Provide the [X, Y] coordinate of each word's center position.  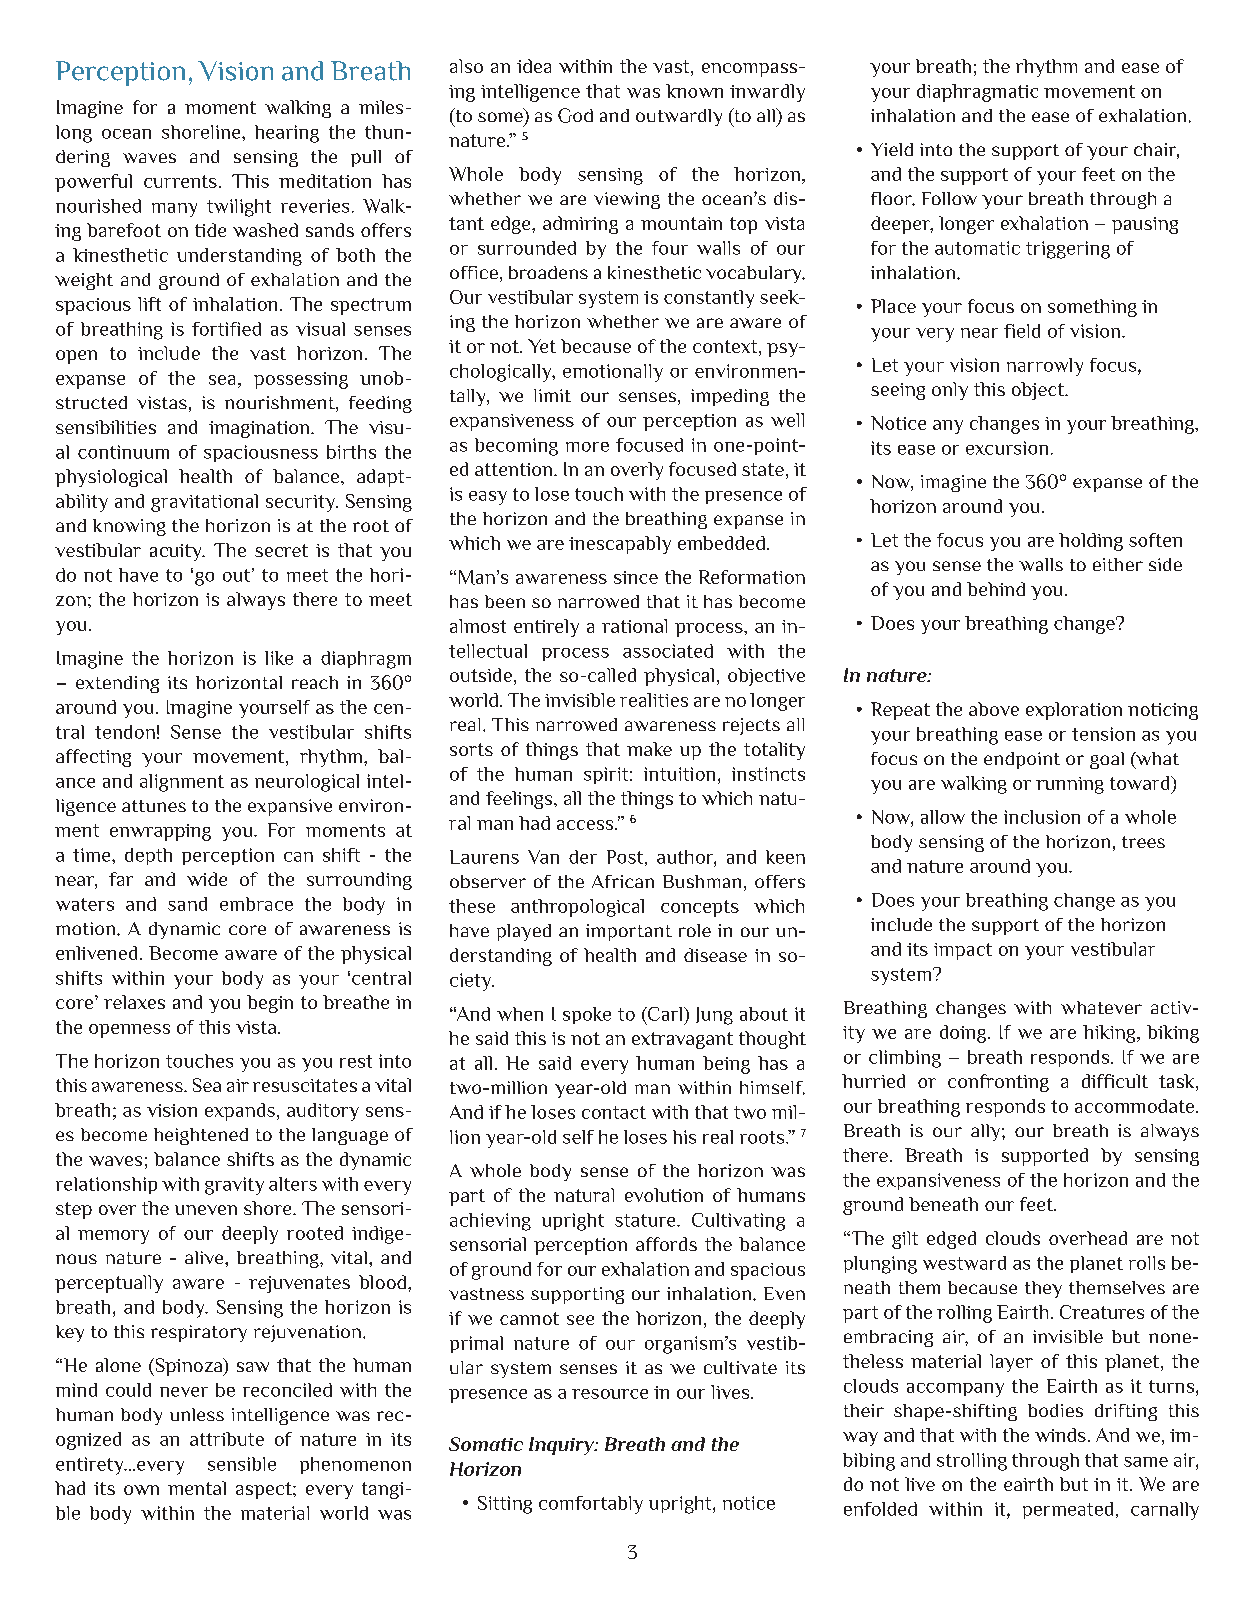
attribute [227, 1439]
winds [1060, 1435]
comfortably [591, 1505]
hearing [287, 134]
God [575, 115]
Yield [892, 149]
